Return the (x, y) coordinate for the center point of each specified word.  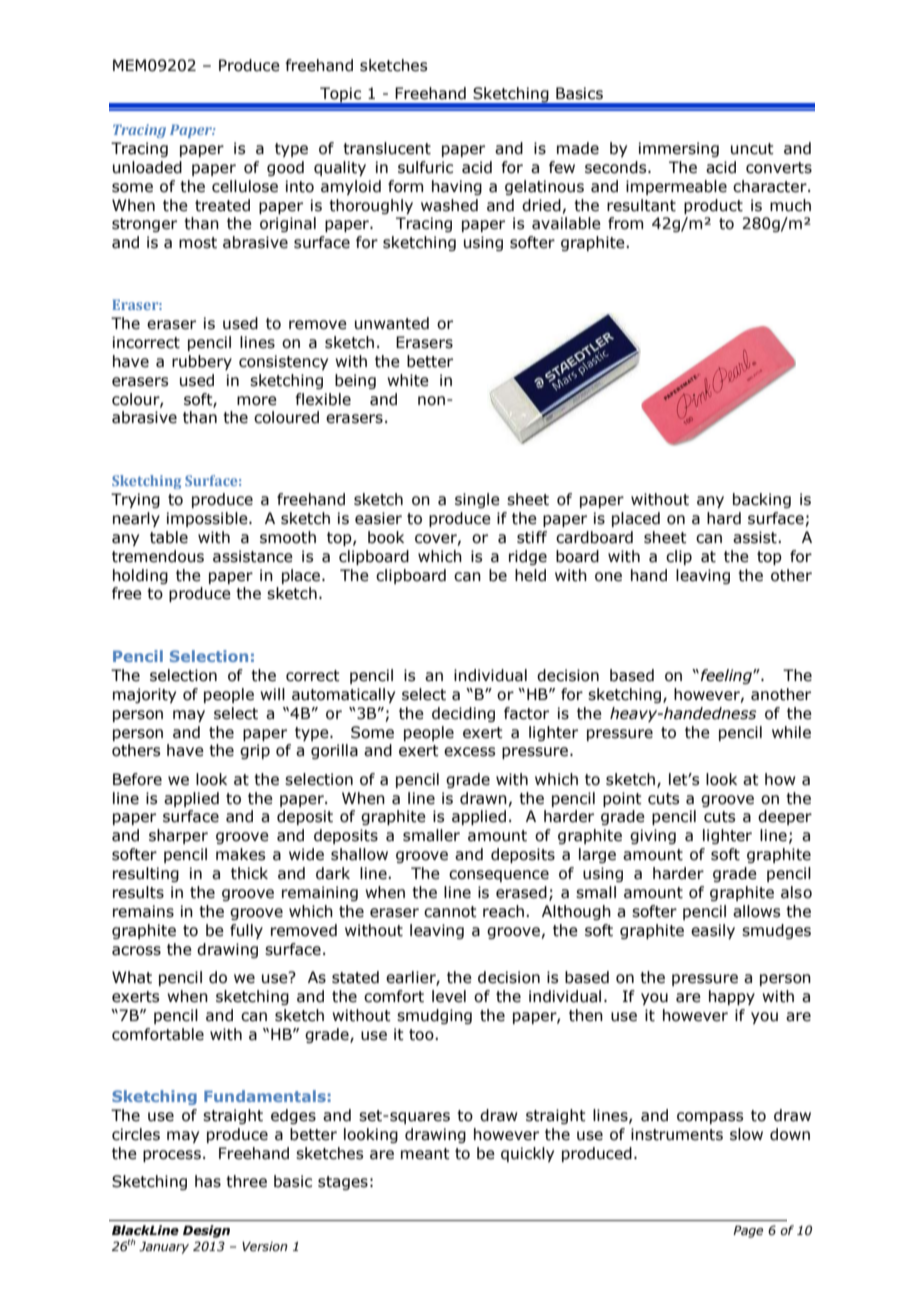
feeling (727, 676)
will (272, 694)
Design (206, 1231)
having (457, 187)
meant (425, 1154)
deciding (463, 714)
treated (222, 205)
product (713, 206)
